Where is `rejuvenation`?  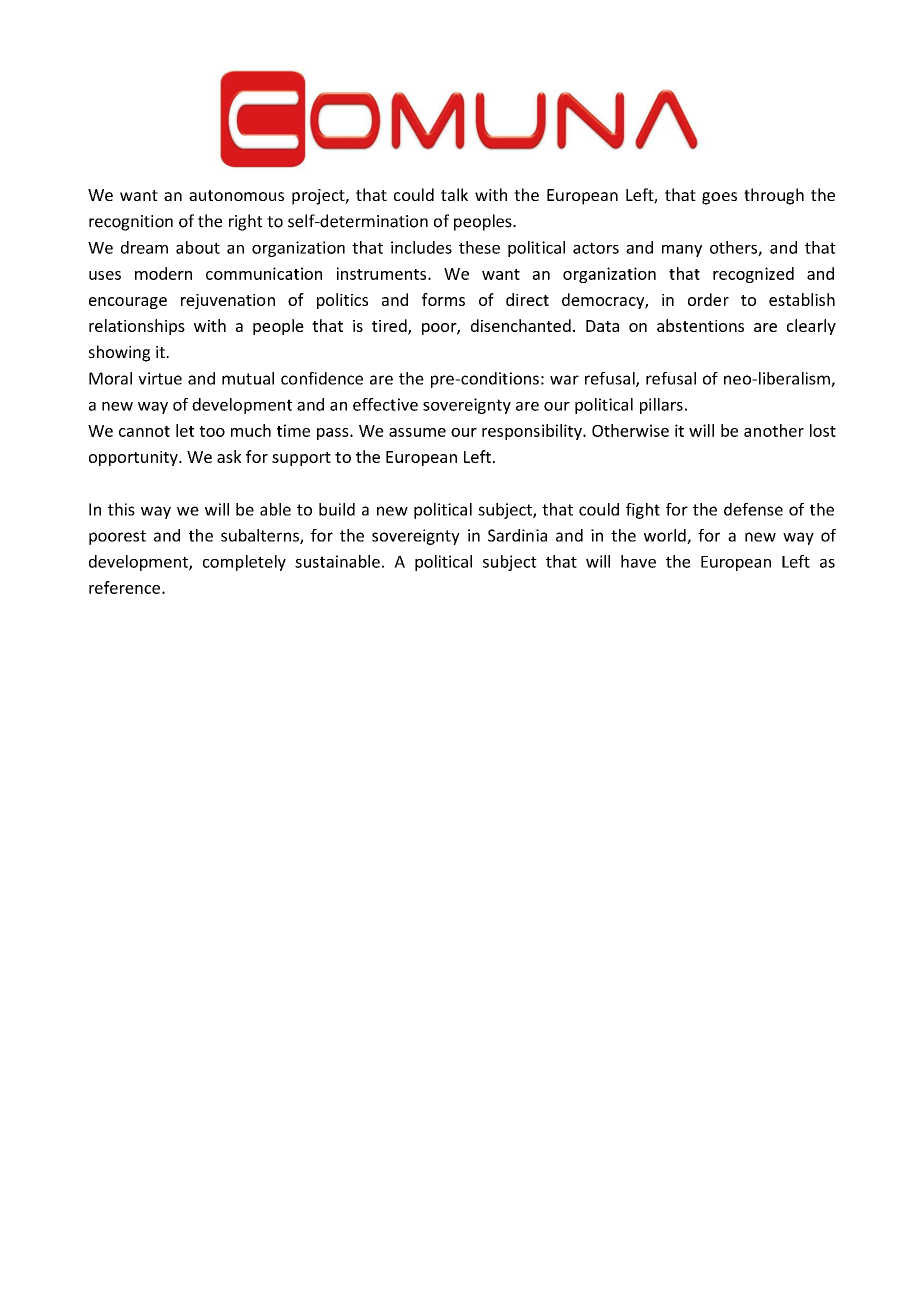 rejuvenation is located at coordinates (228, 301).
